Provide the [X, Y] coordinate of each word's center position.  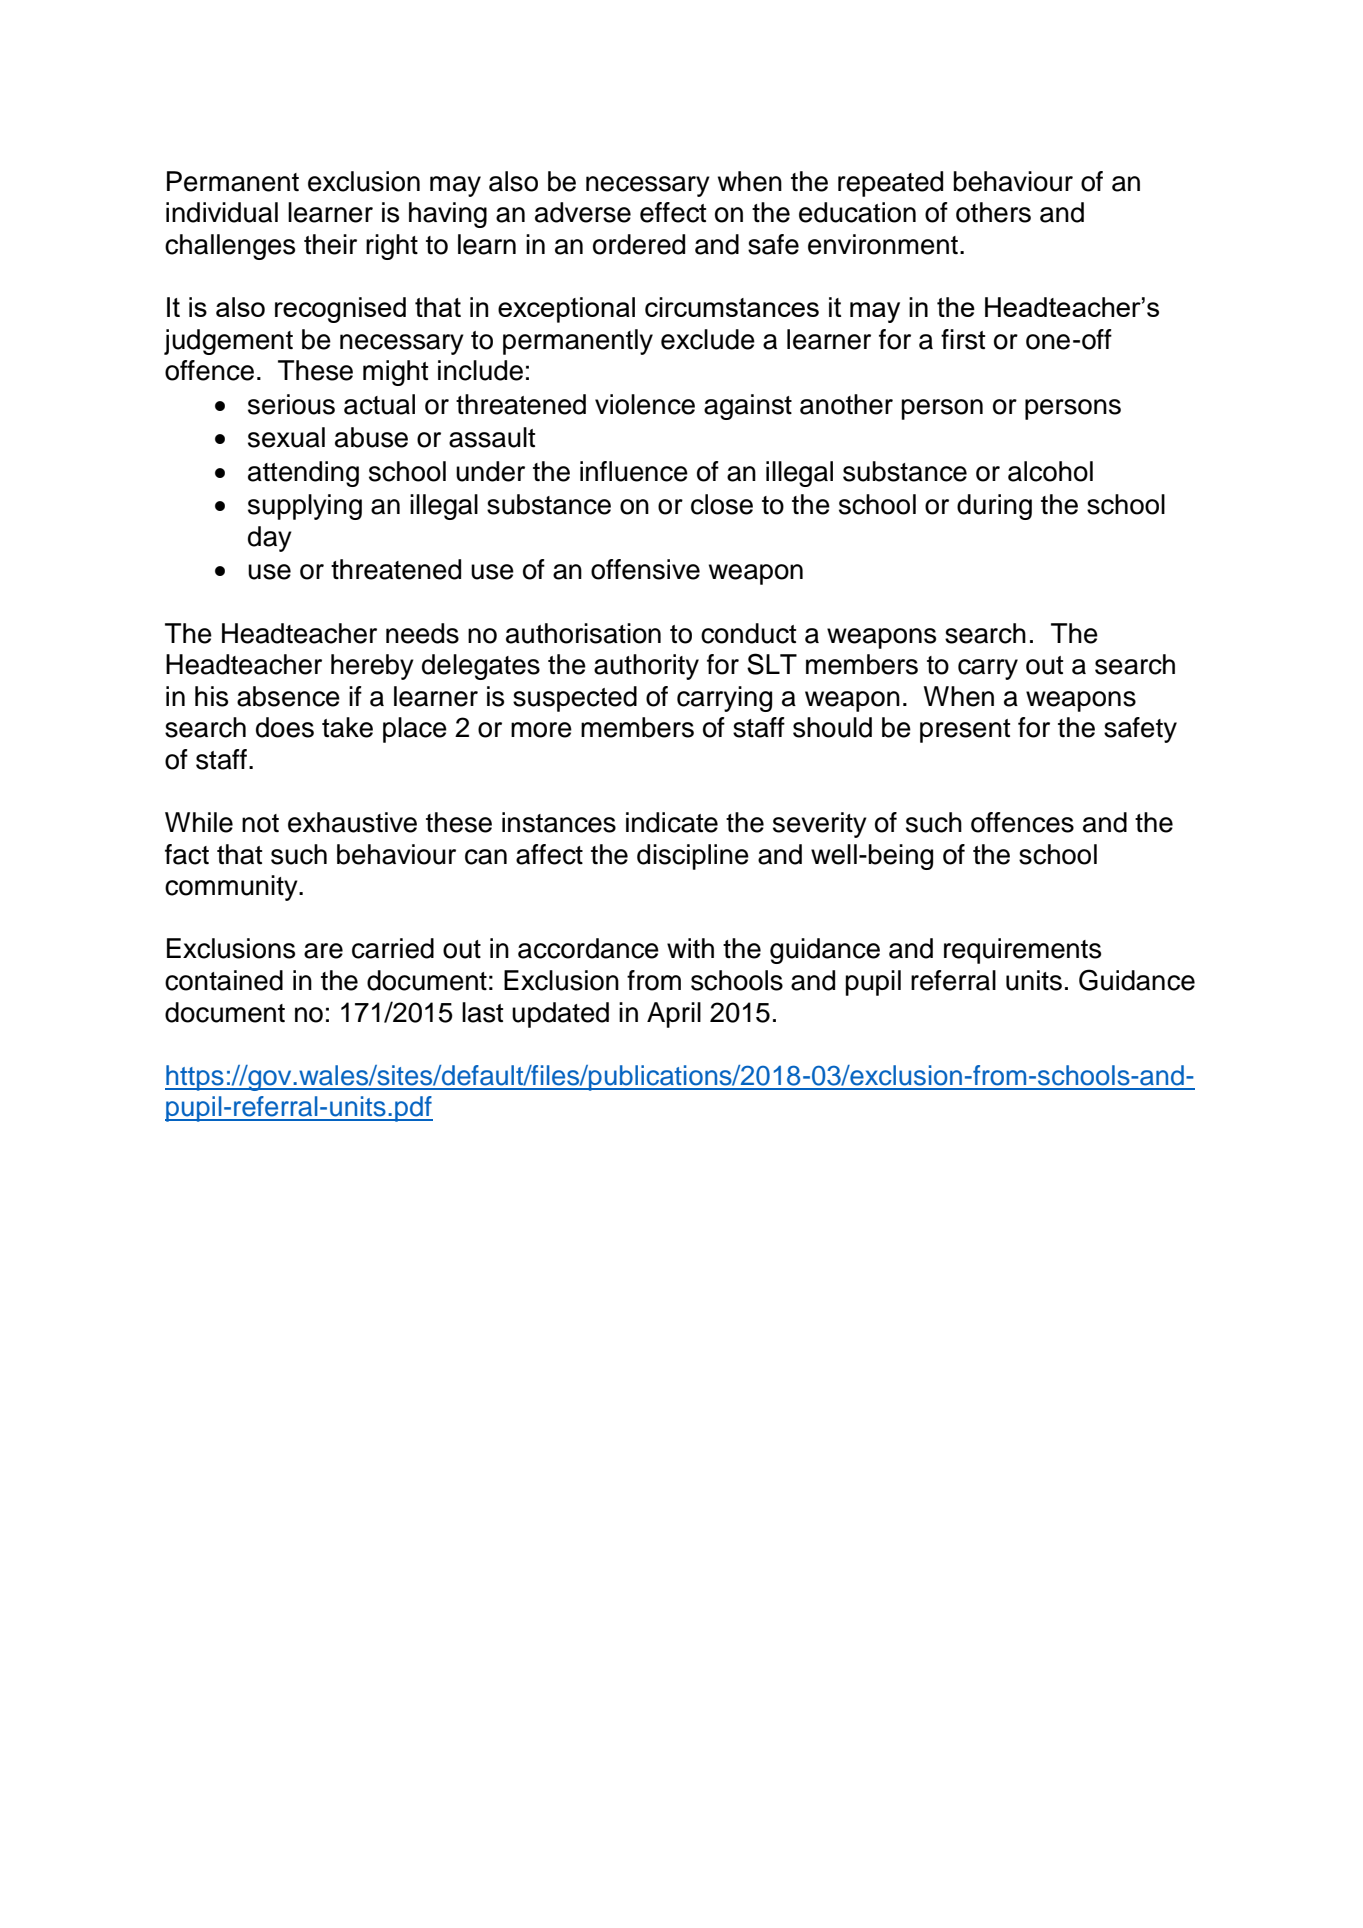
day [270, 539]
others [993, 212]
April [674, 1015]
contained [224, 980]
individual [222, 212]
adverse [583, 212]
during [994, 507]
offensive [645, 569]
